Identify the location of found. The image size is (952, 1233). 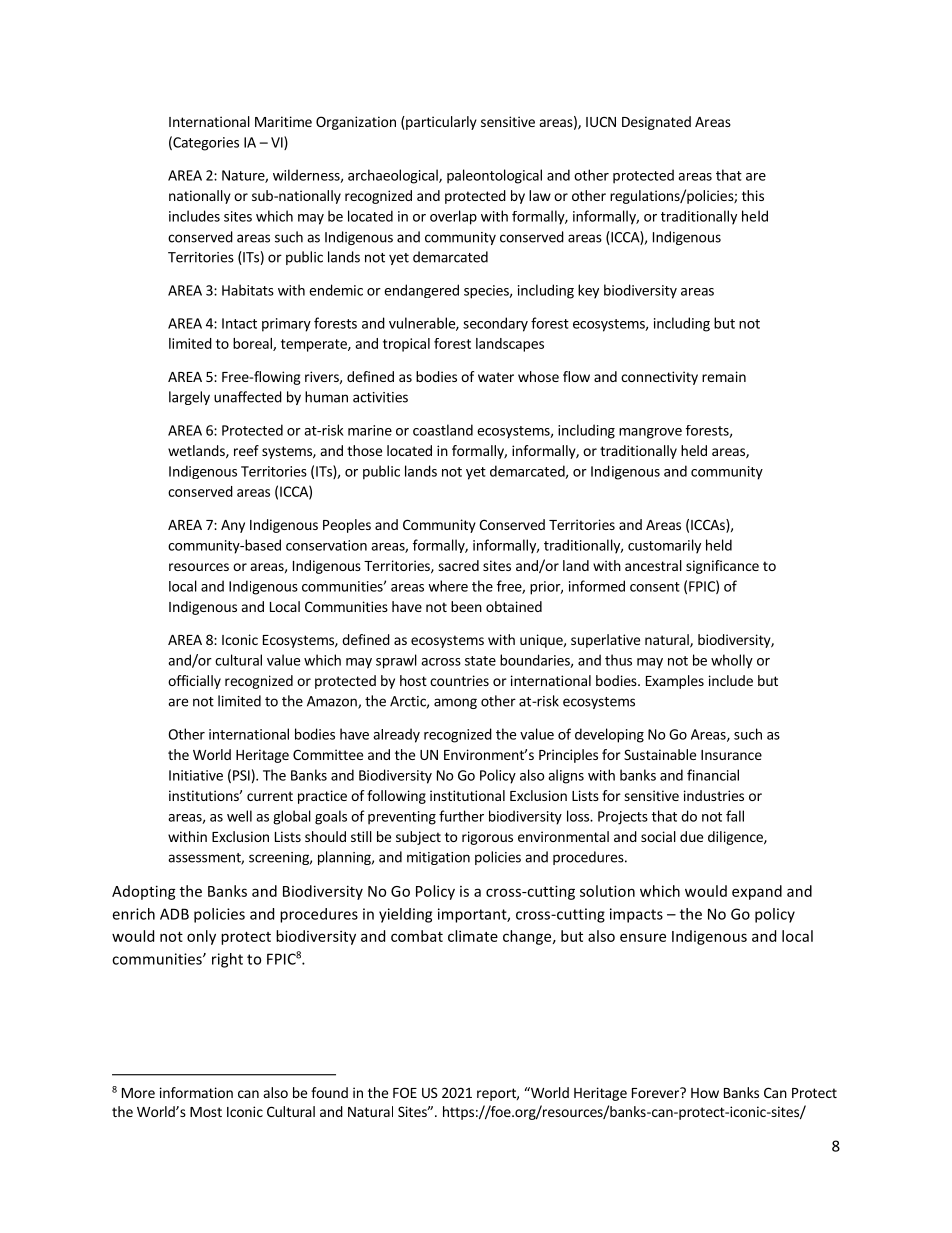
(329, 1092).
